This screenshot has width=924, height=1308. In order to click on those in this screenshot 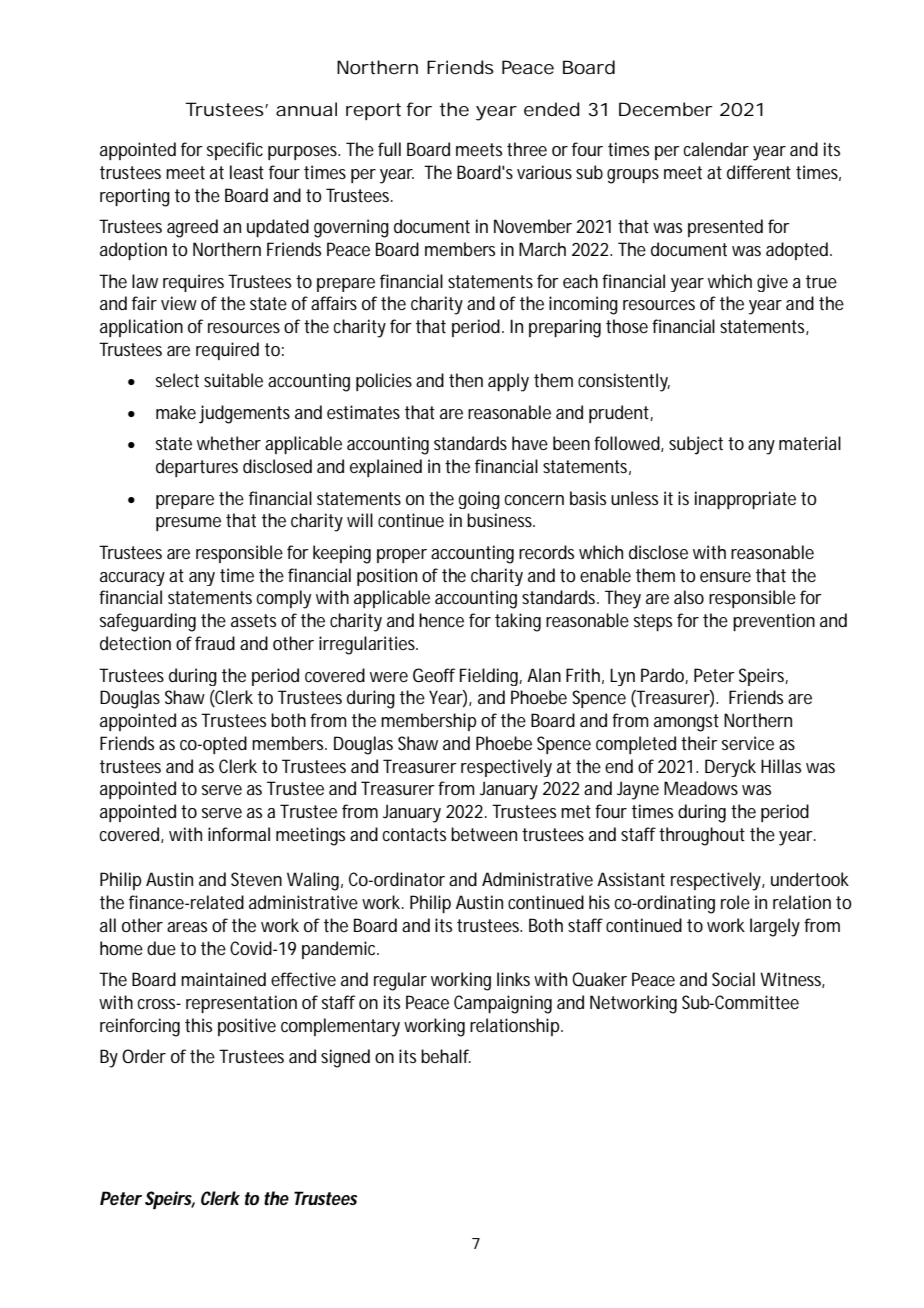, I will do `click(627, 326)`.
